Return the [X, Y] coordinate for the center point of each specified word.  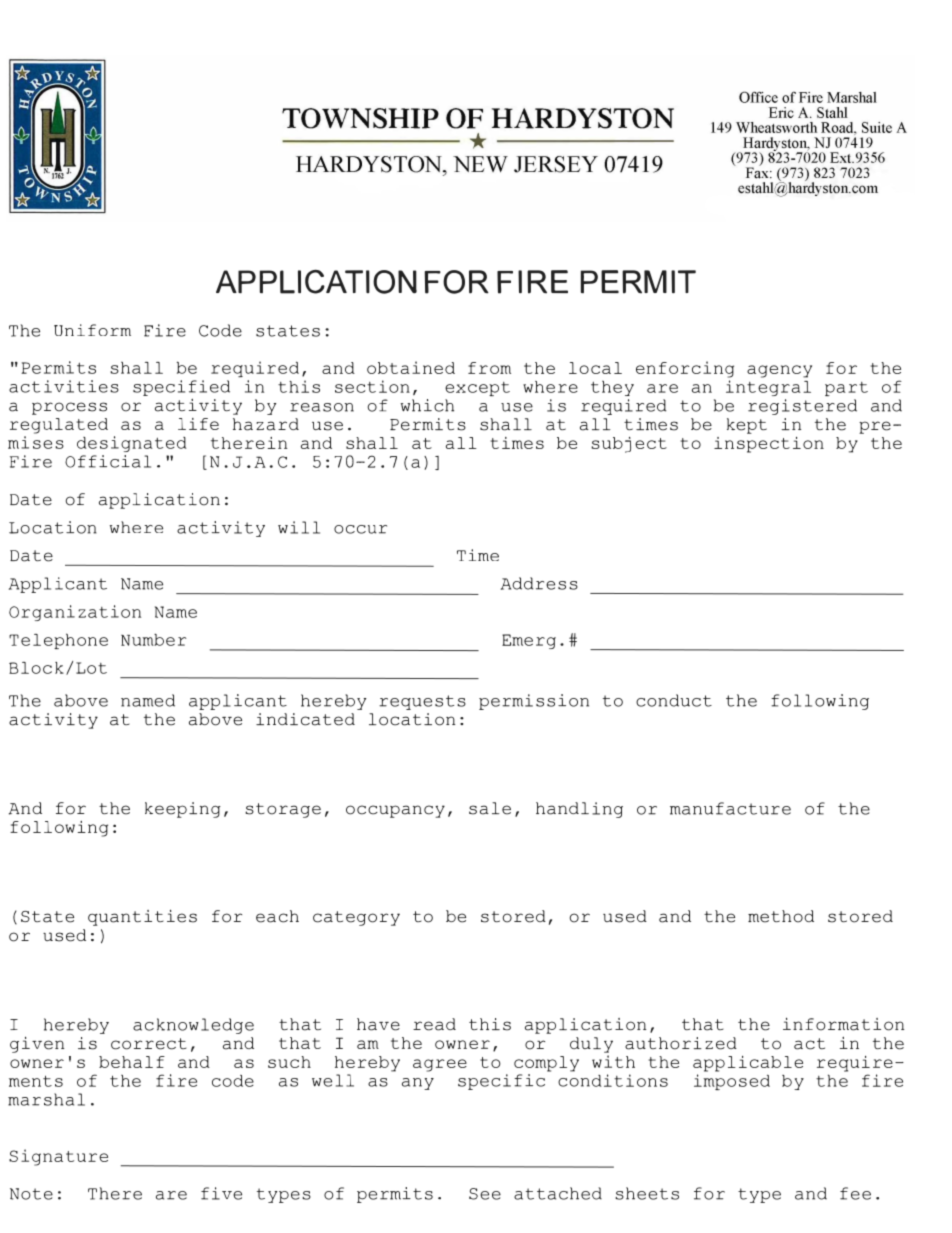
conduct [674, 700]
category [356, 918]
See [485, 1194]
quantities [142, 917]
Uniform [92, 330]
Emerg [529, 641]
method [781, 916]
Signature [58, 1157]
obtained [411, 367]
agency [779, 371]
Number [154, 639]
